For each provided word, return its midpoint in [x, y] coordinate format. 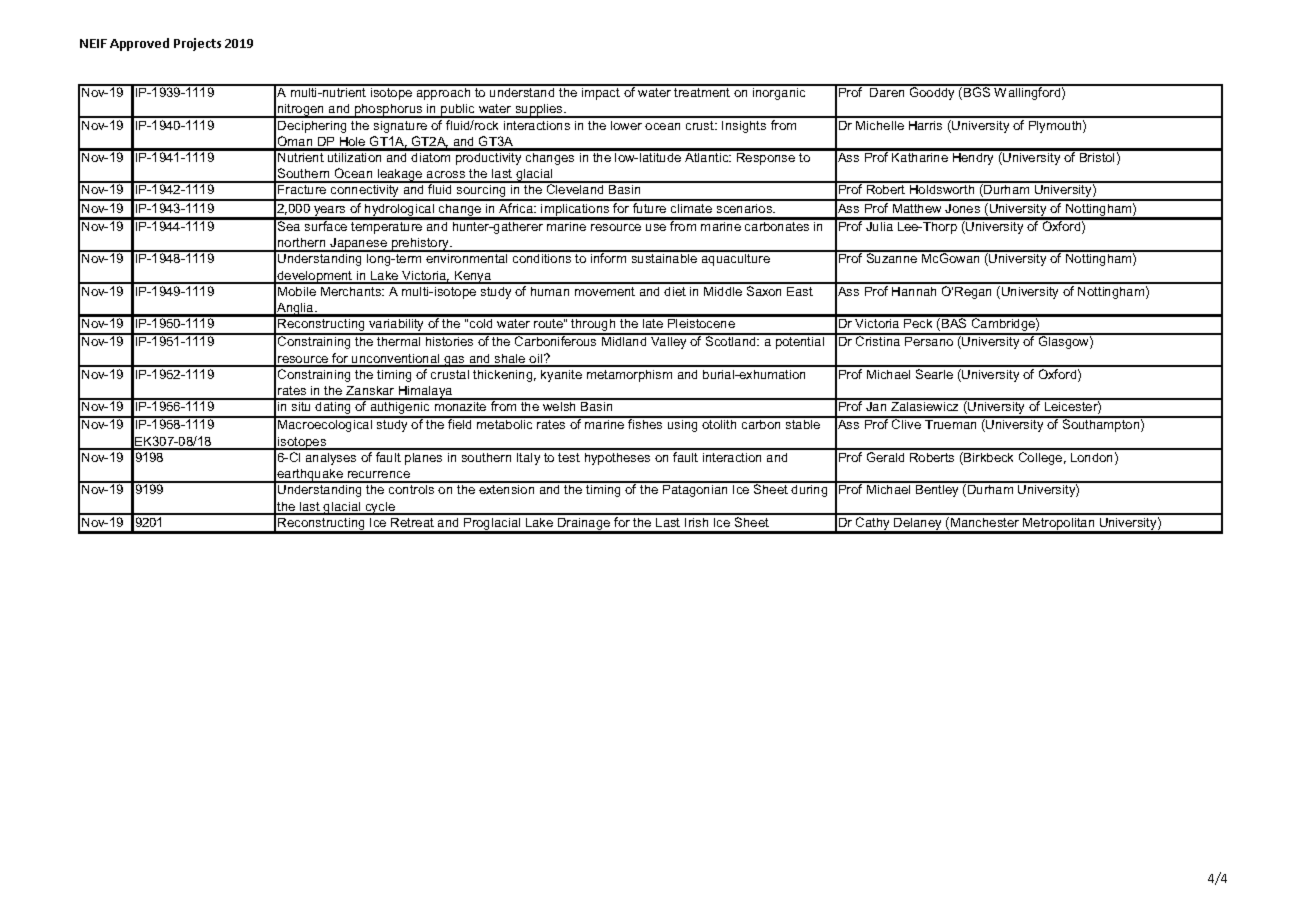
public [458, 111]
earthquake [310, 476]
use [656, 227]
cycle [380, 508]
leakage [400, 176]
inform [609, 257]
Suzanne [892, 257]
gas [454, 361]
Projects [197, 44]
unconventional [396, 360]
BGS [977, 91]
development [315, 277]
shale [510, 360]
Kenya [473, 277]
